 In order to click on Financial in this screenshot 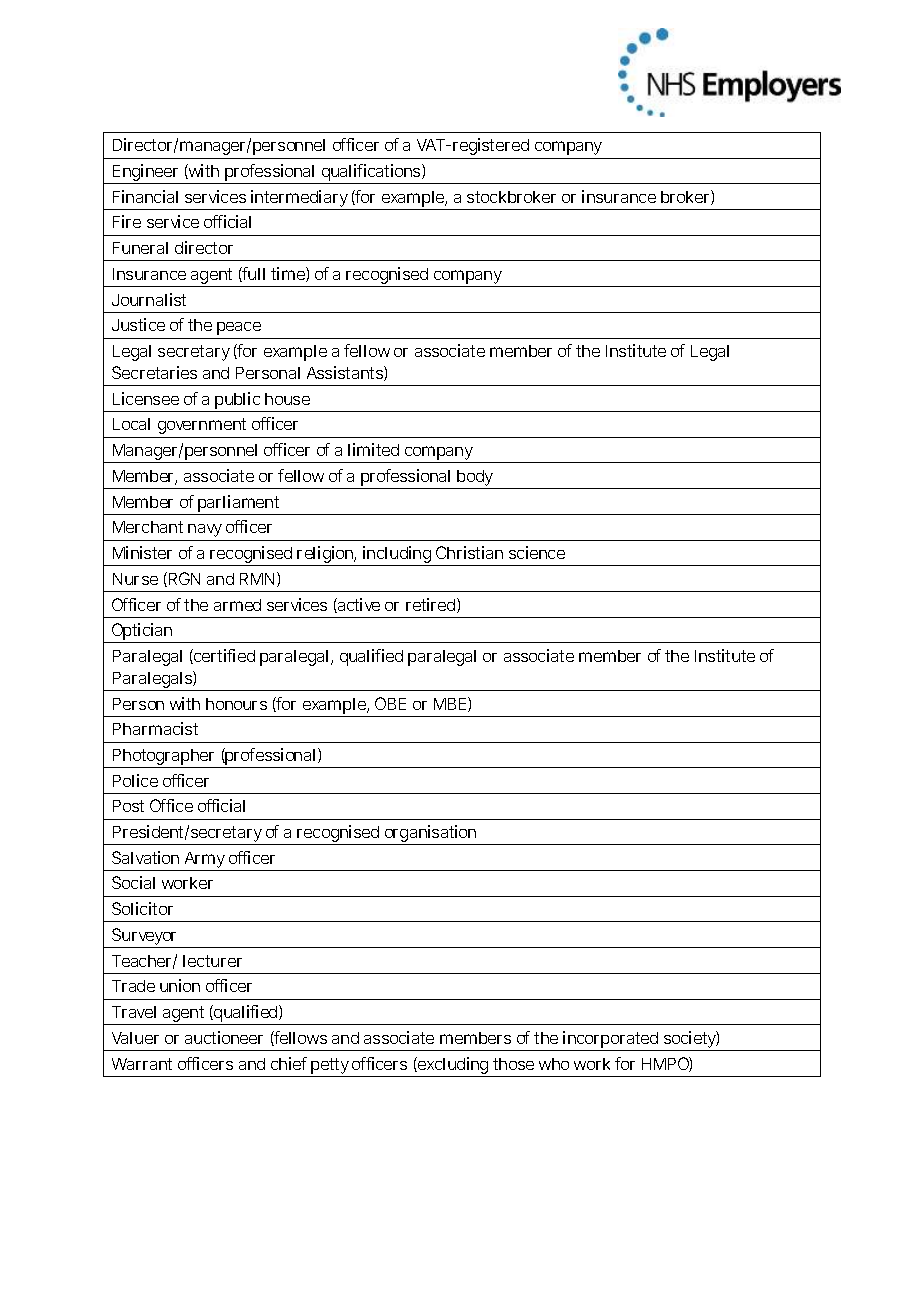, I will do `click(145, 196)`.
